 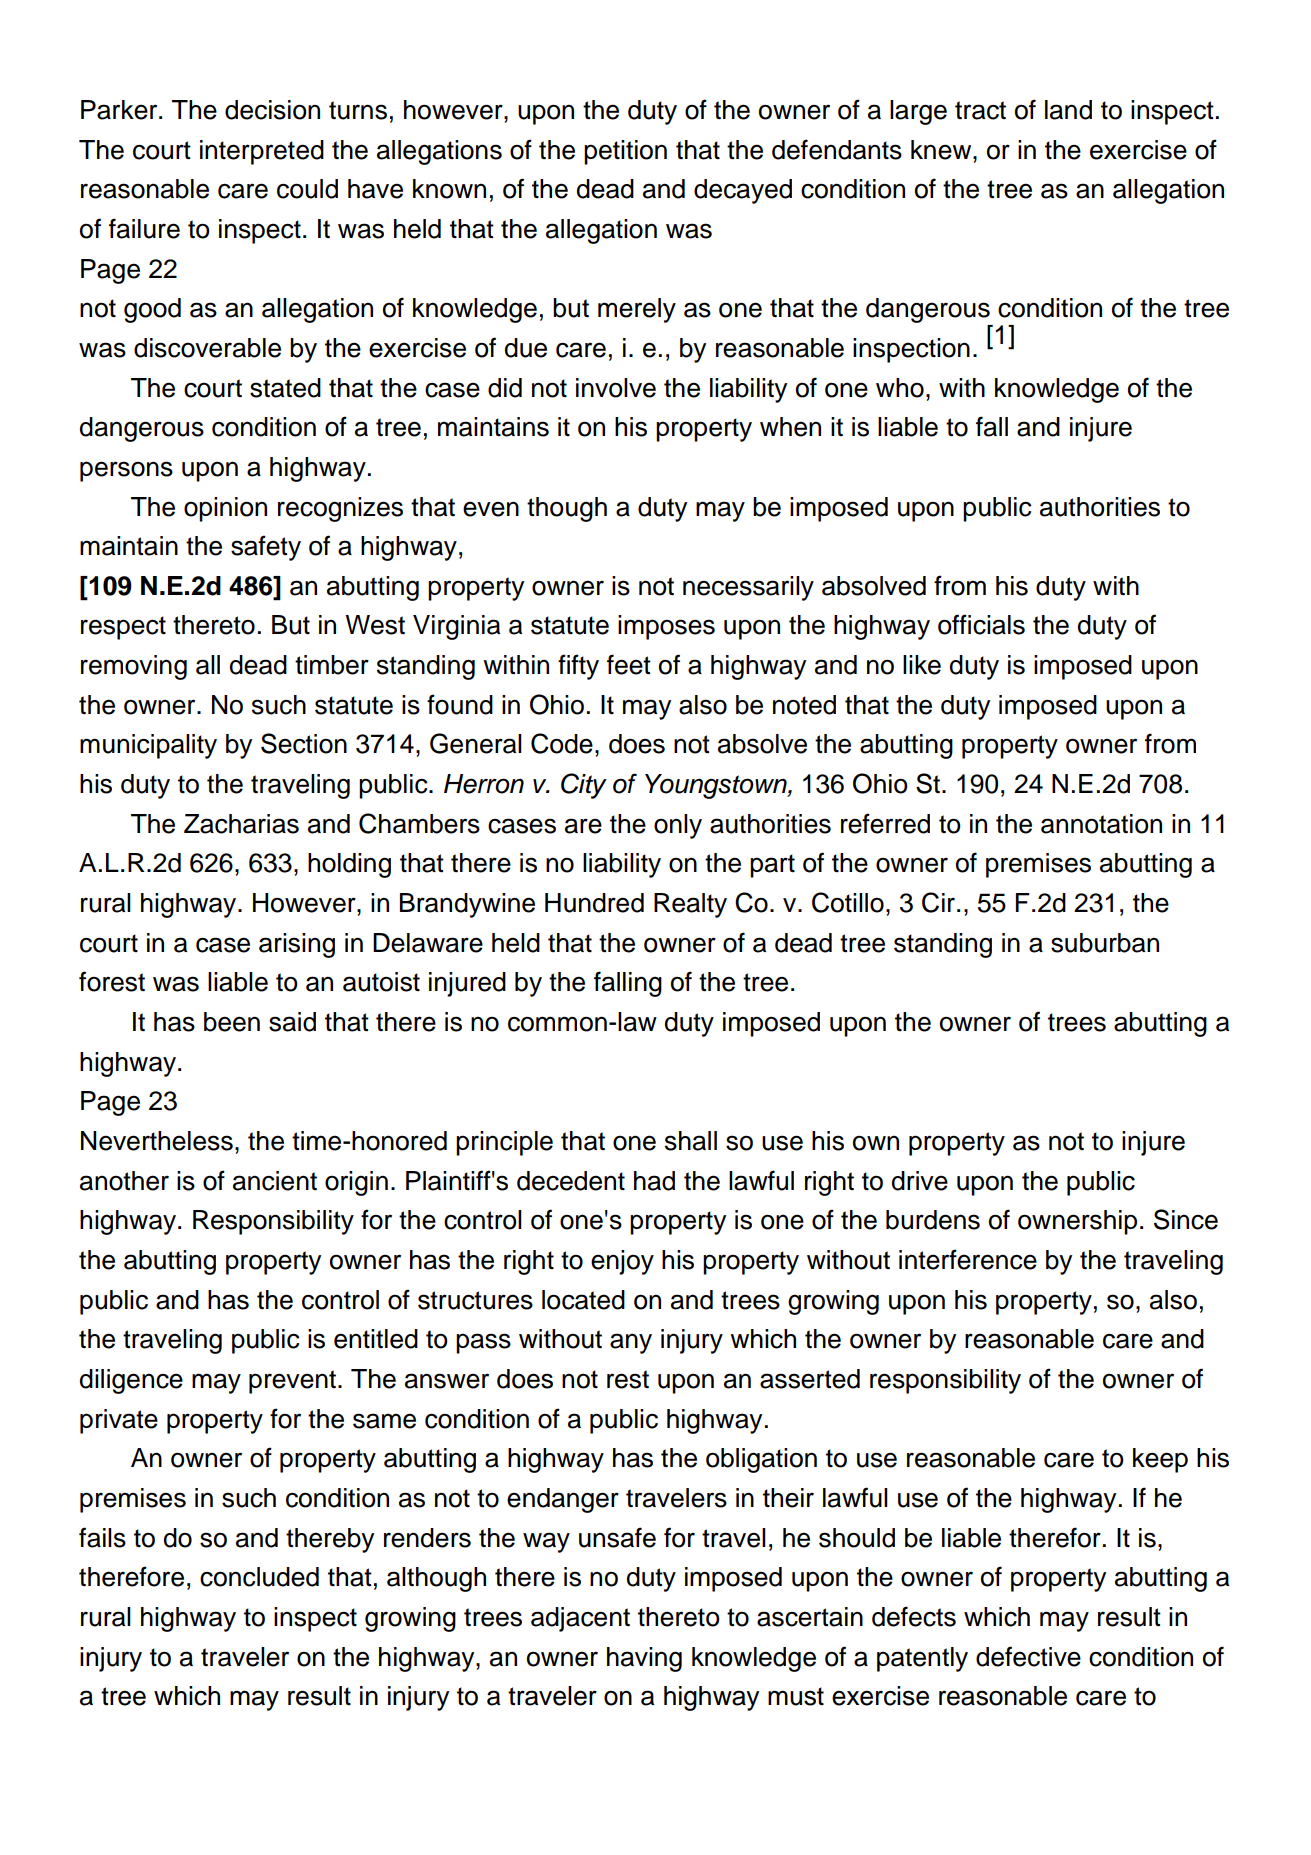 I want to click on interpreted, so click(x=262, y=152).
